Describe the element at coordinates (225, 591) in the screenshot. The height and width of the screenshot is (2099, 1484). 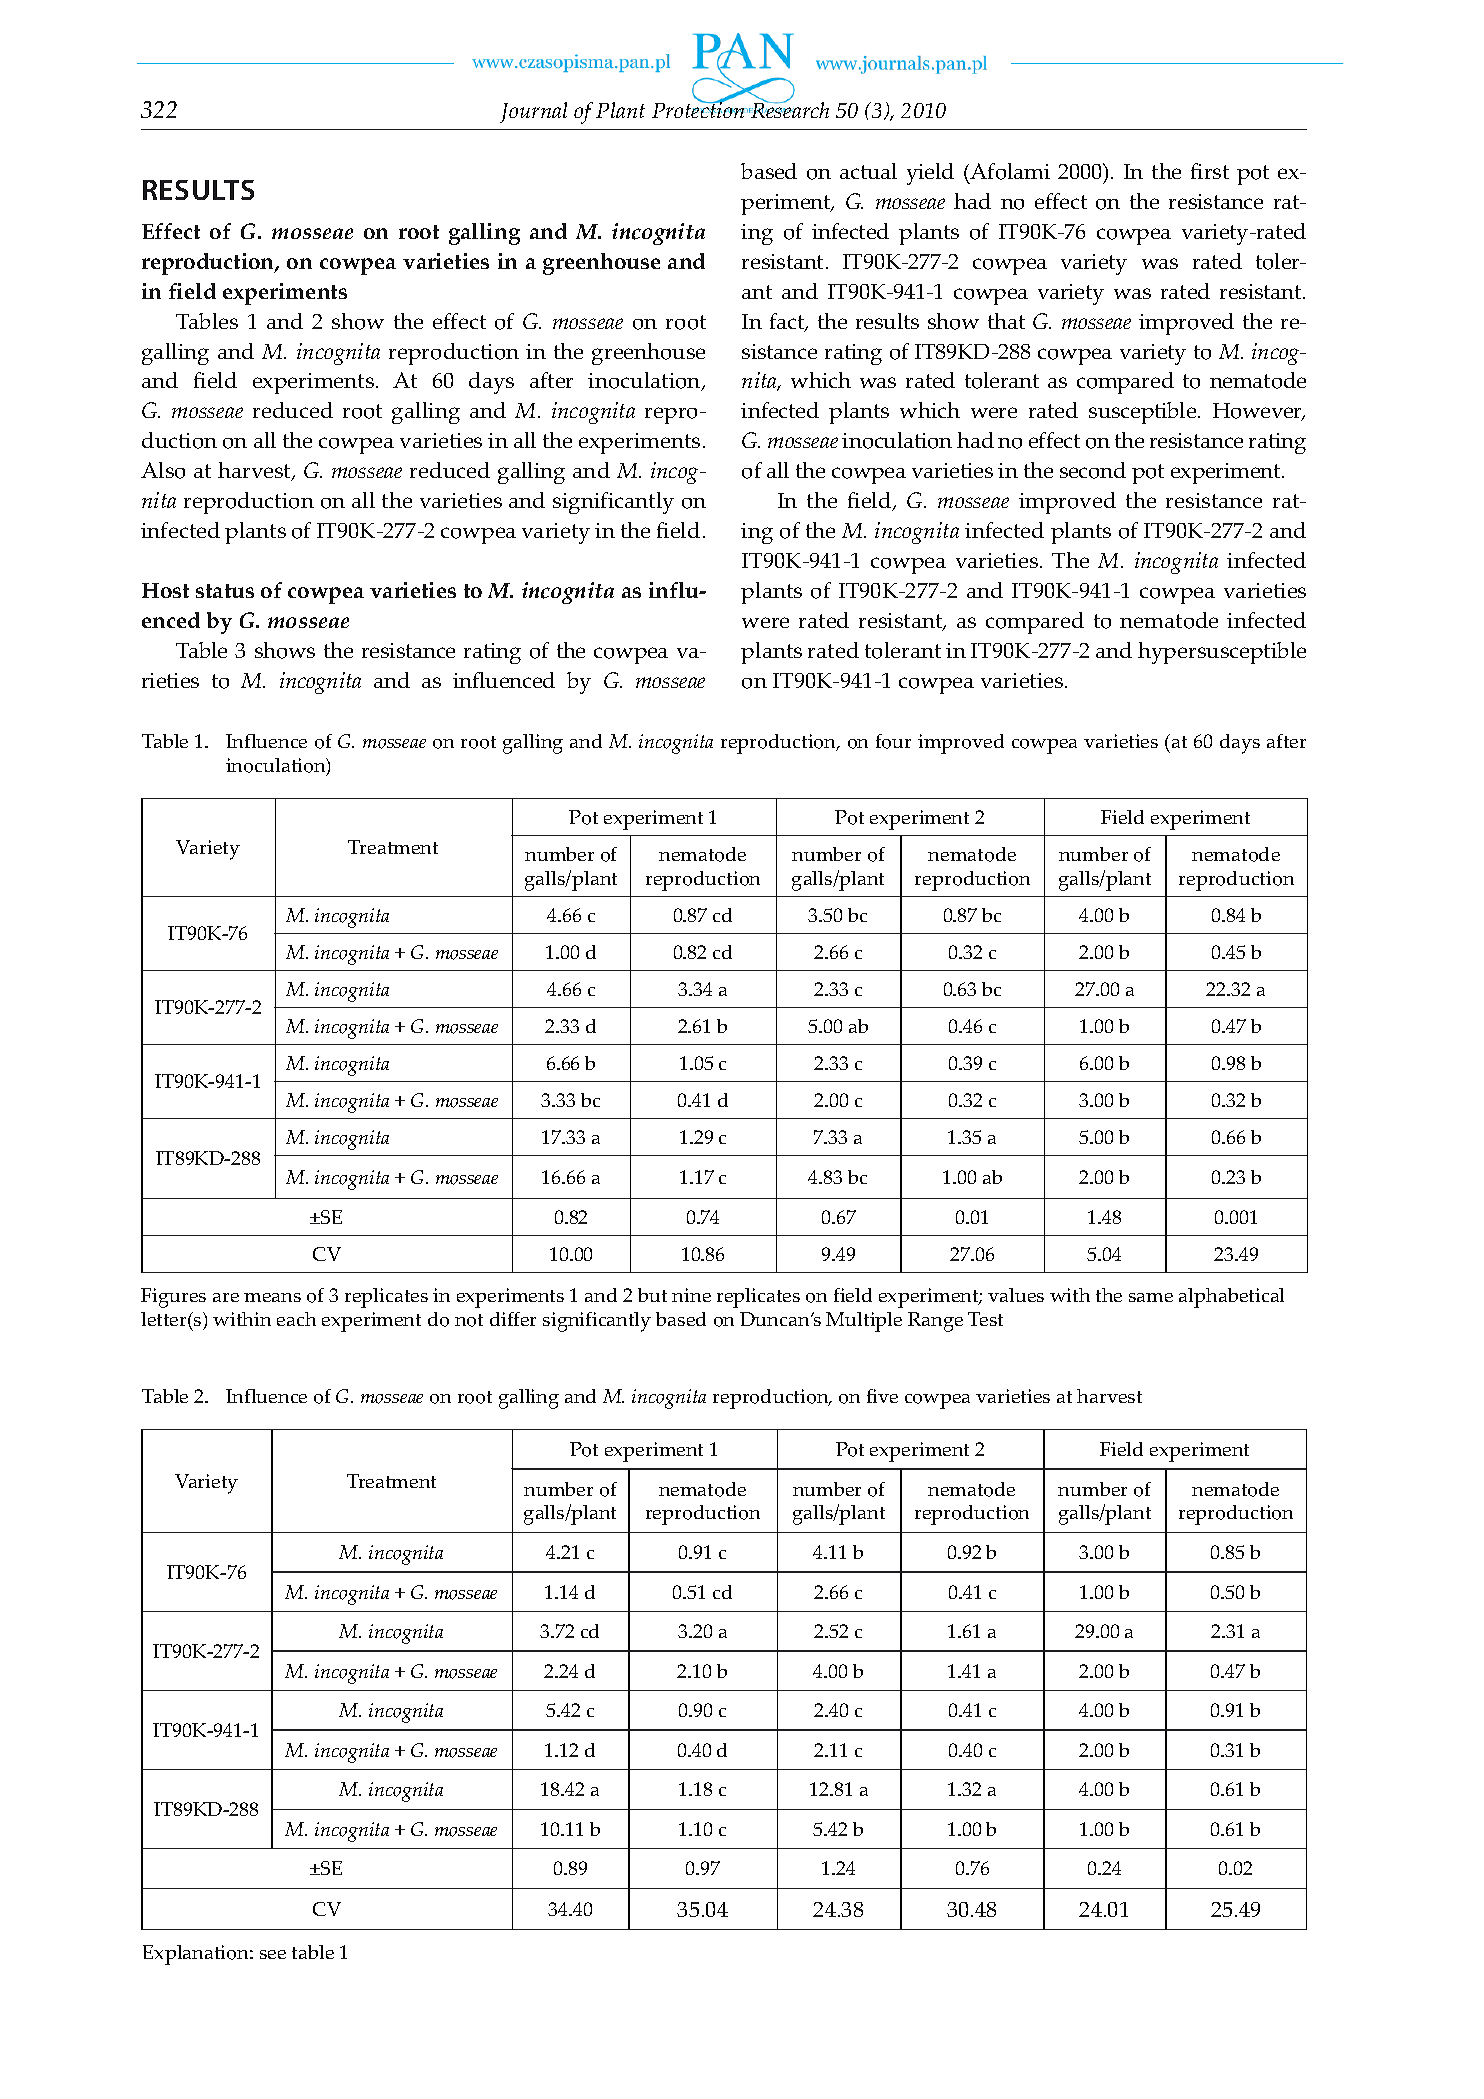
I see `status` at that location.
